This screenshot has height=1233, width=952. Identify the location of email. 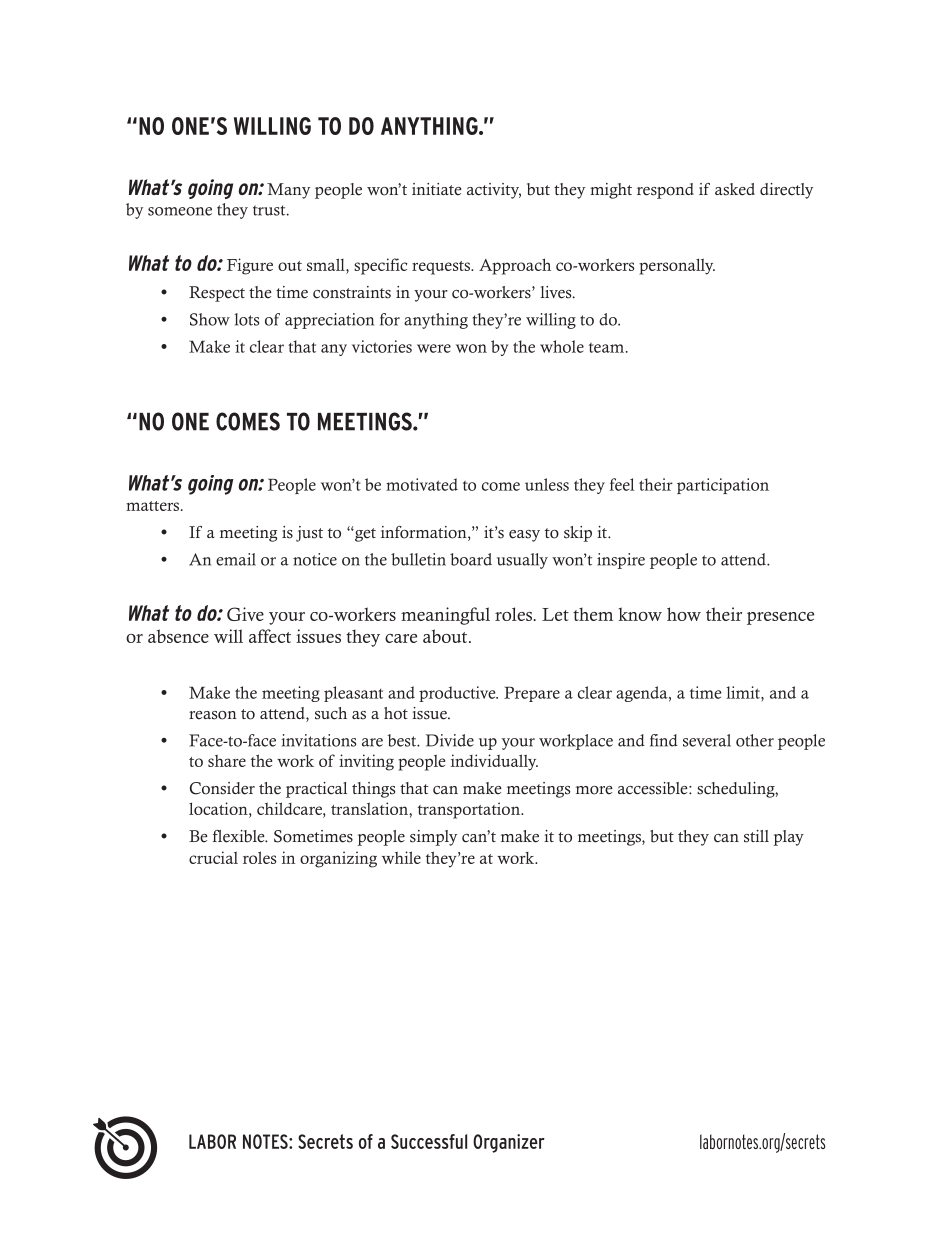
(236, 559).
